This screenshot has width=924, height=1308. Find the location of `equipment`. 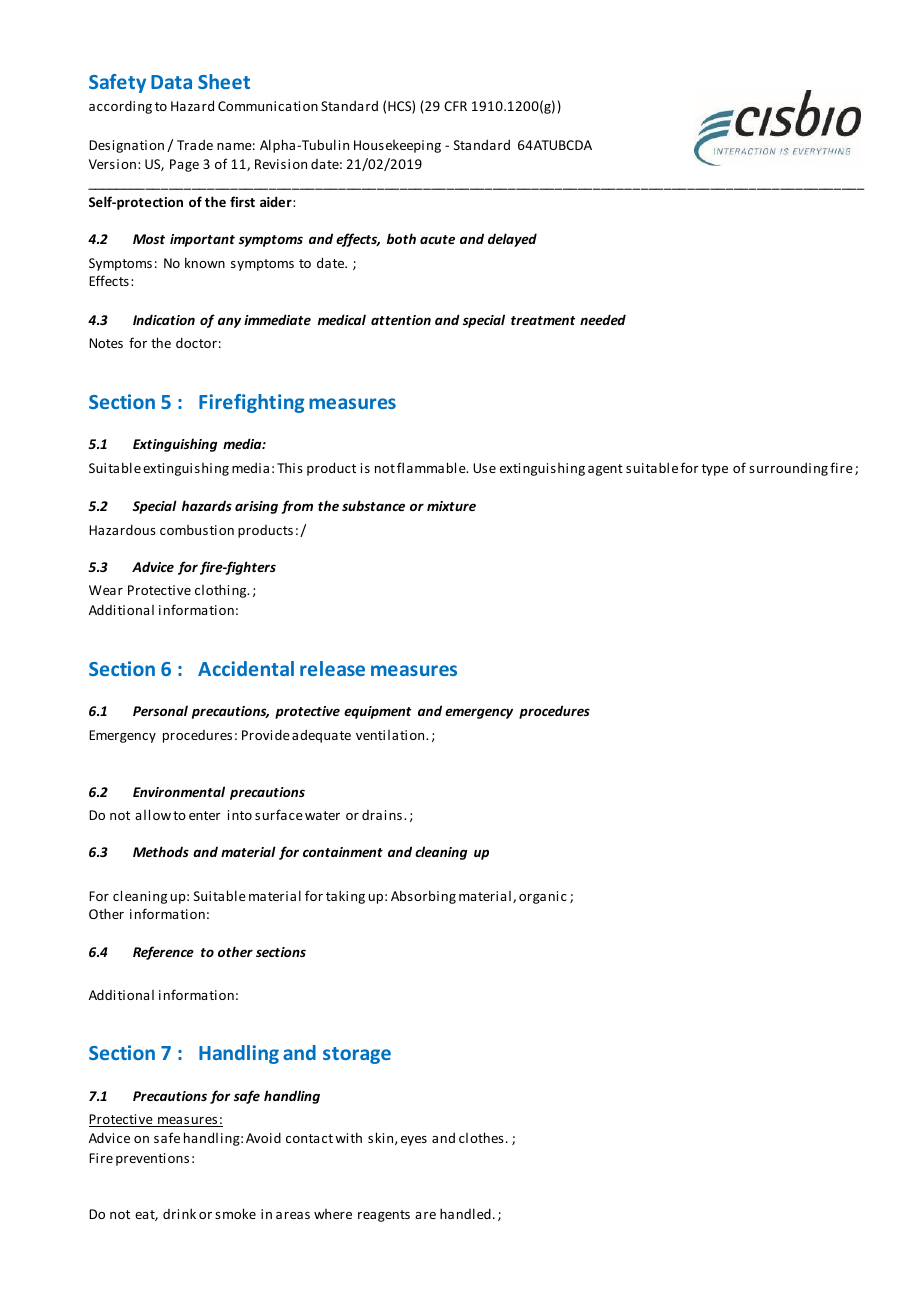

equipment is located at coordinates (377, 712).
